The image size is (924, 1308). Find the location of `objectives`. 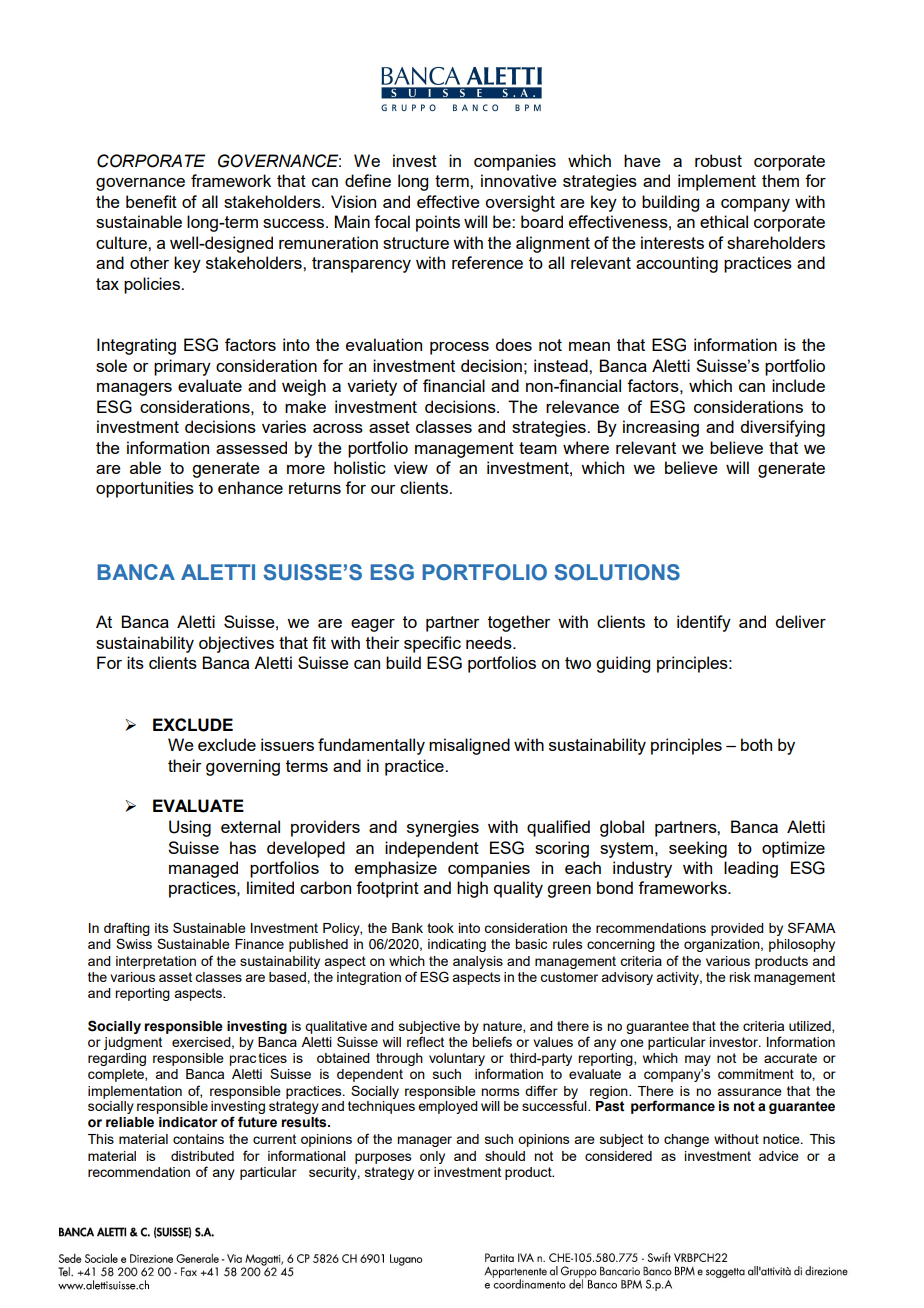

objectives is located at coordinates (236, 644).
